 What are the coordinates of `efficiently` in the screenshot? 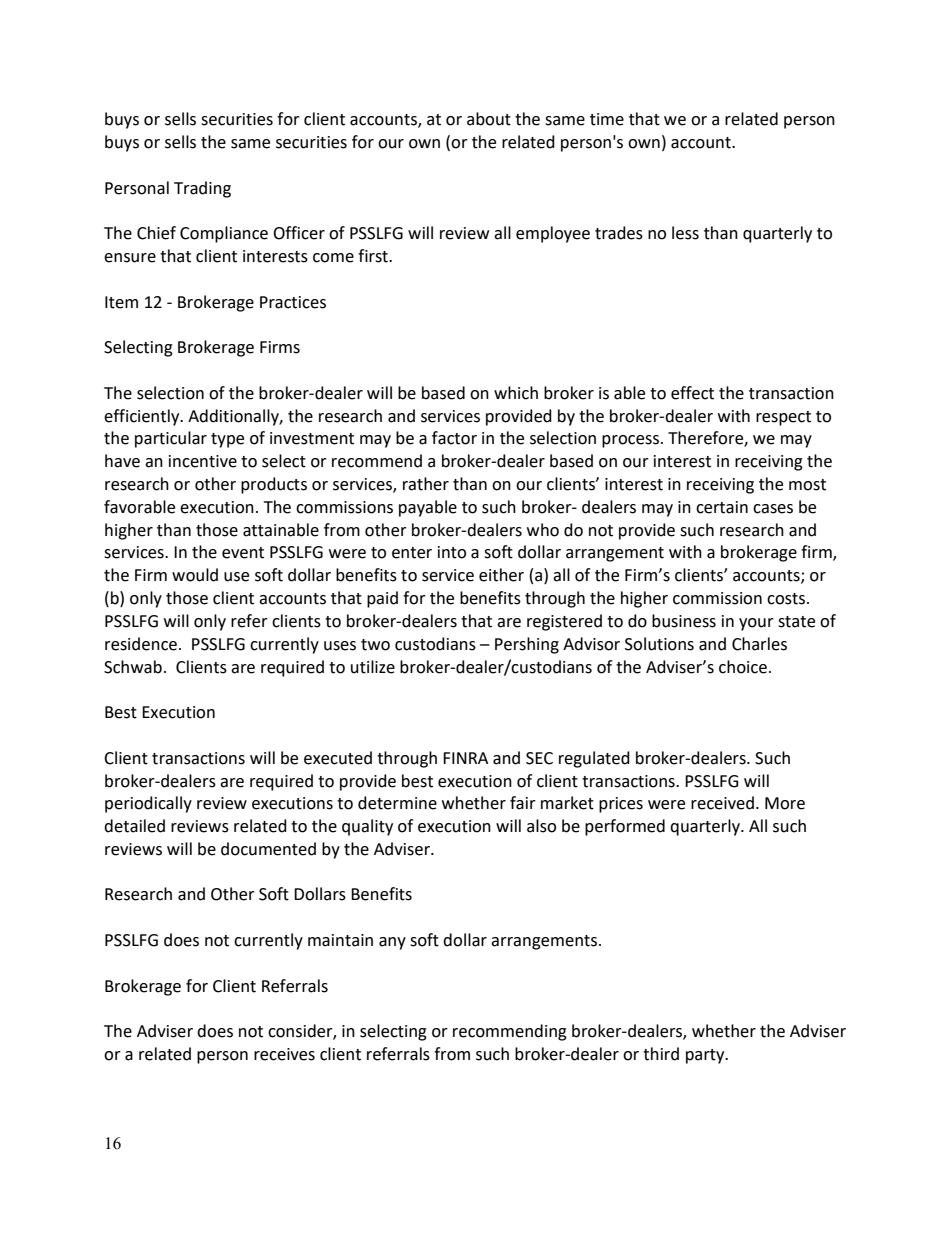 It's located at (143, 417).
